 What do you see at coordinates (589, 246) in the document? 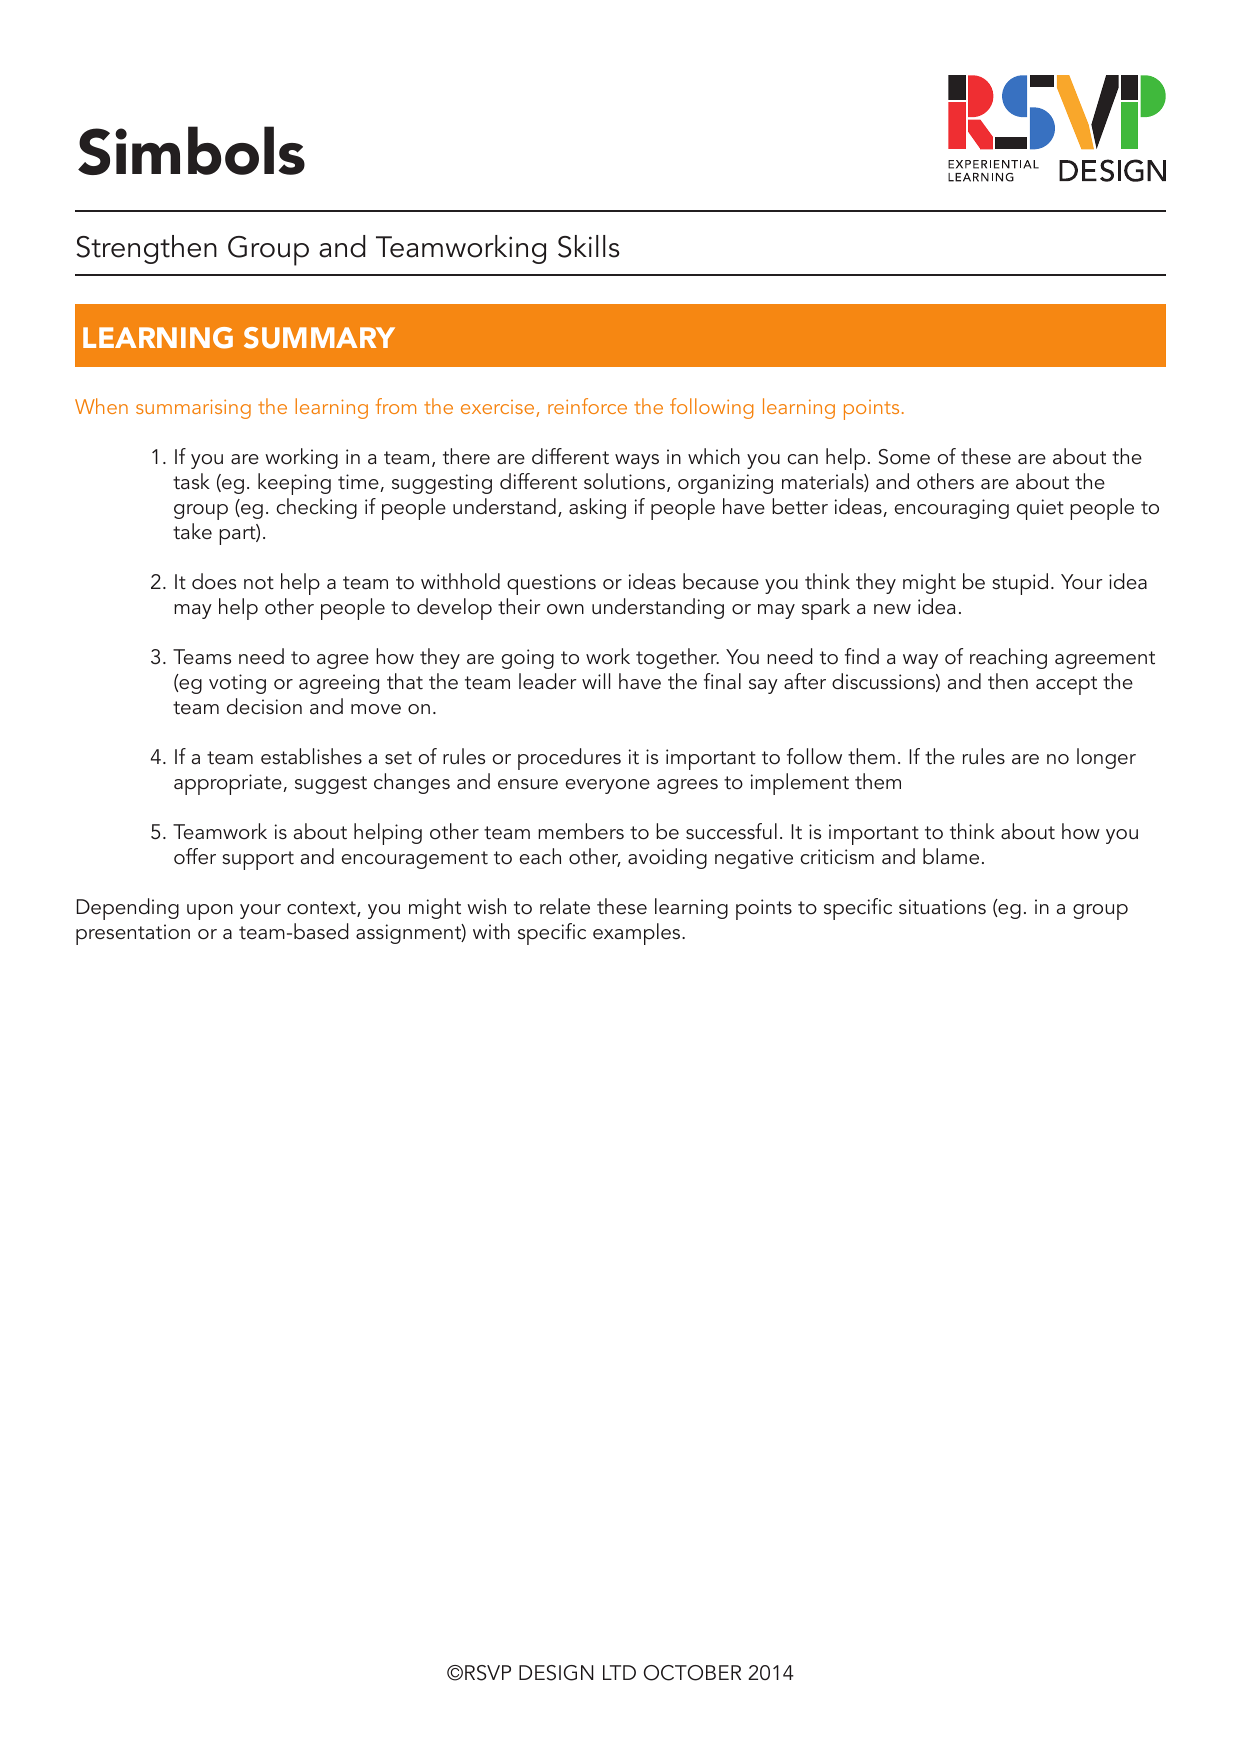
I see `Skills` at bounding box center [589, 246].
